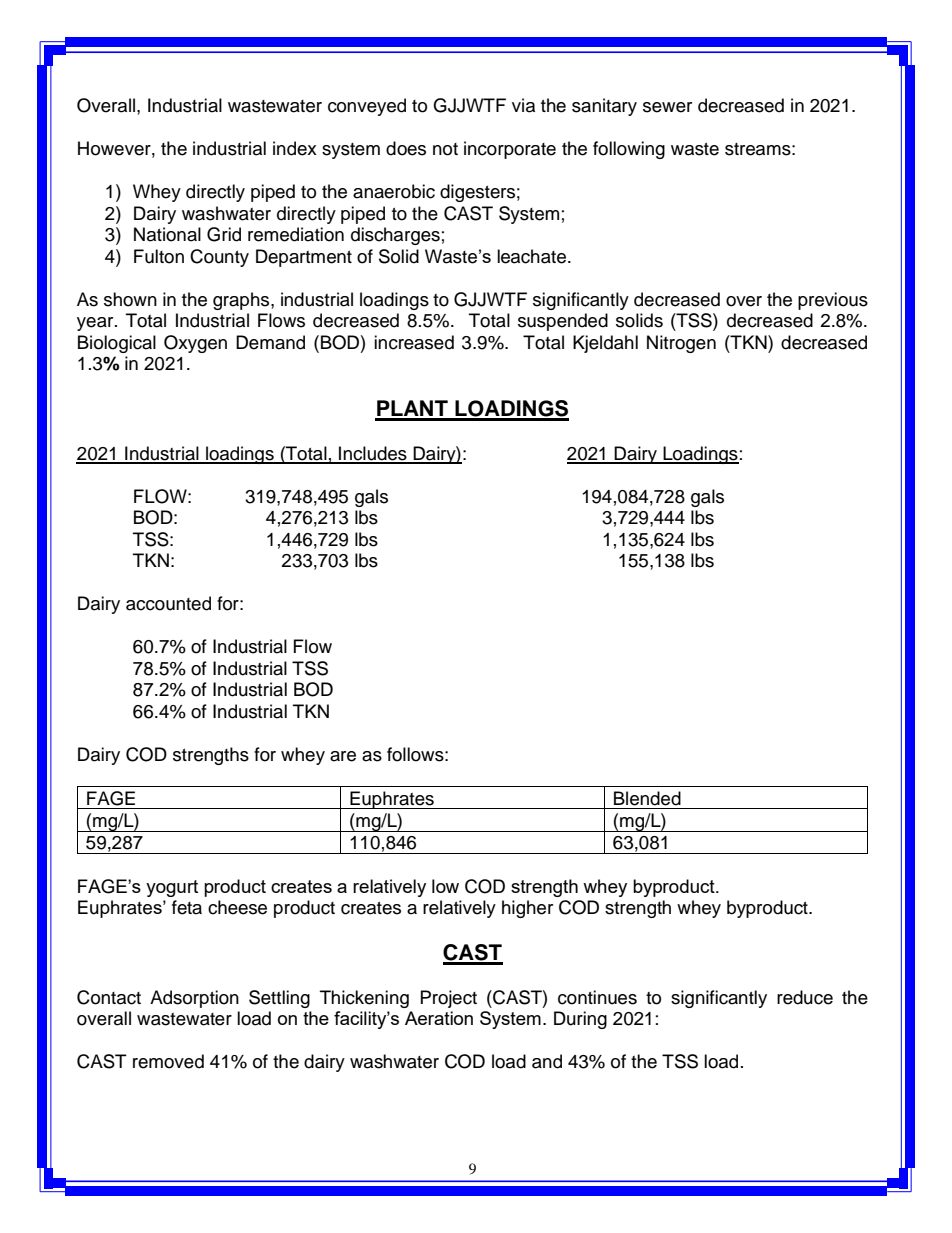  What do you see at coordinates (527, 909) in the document?
I see `higher` at bounding box center [527, 909].
